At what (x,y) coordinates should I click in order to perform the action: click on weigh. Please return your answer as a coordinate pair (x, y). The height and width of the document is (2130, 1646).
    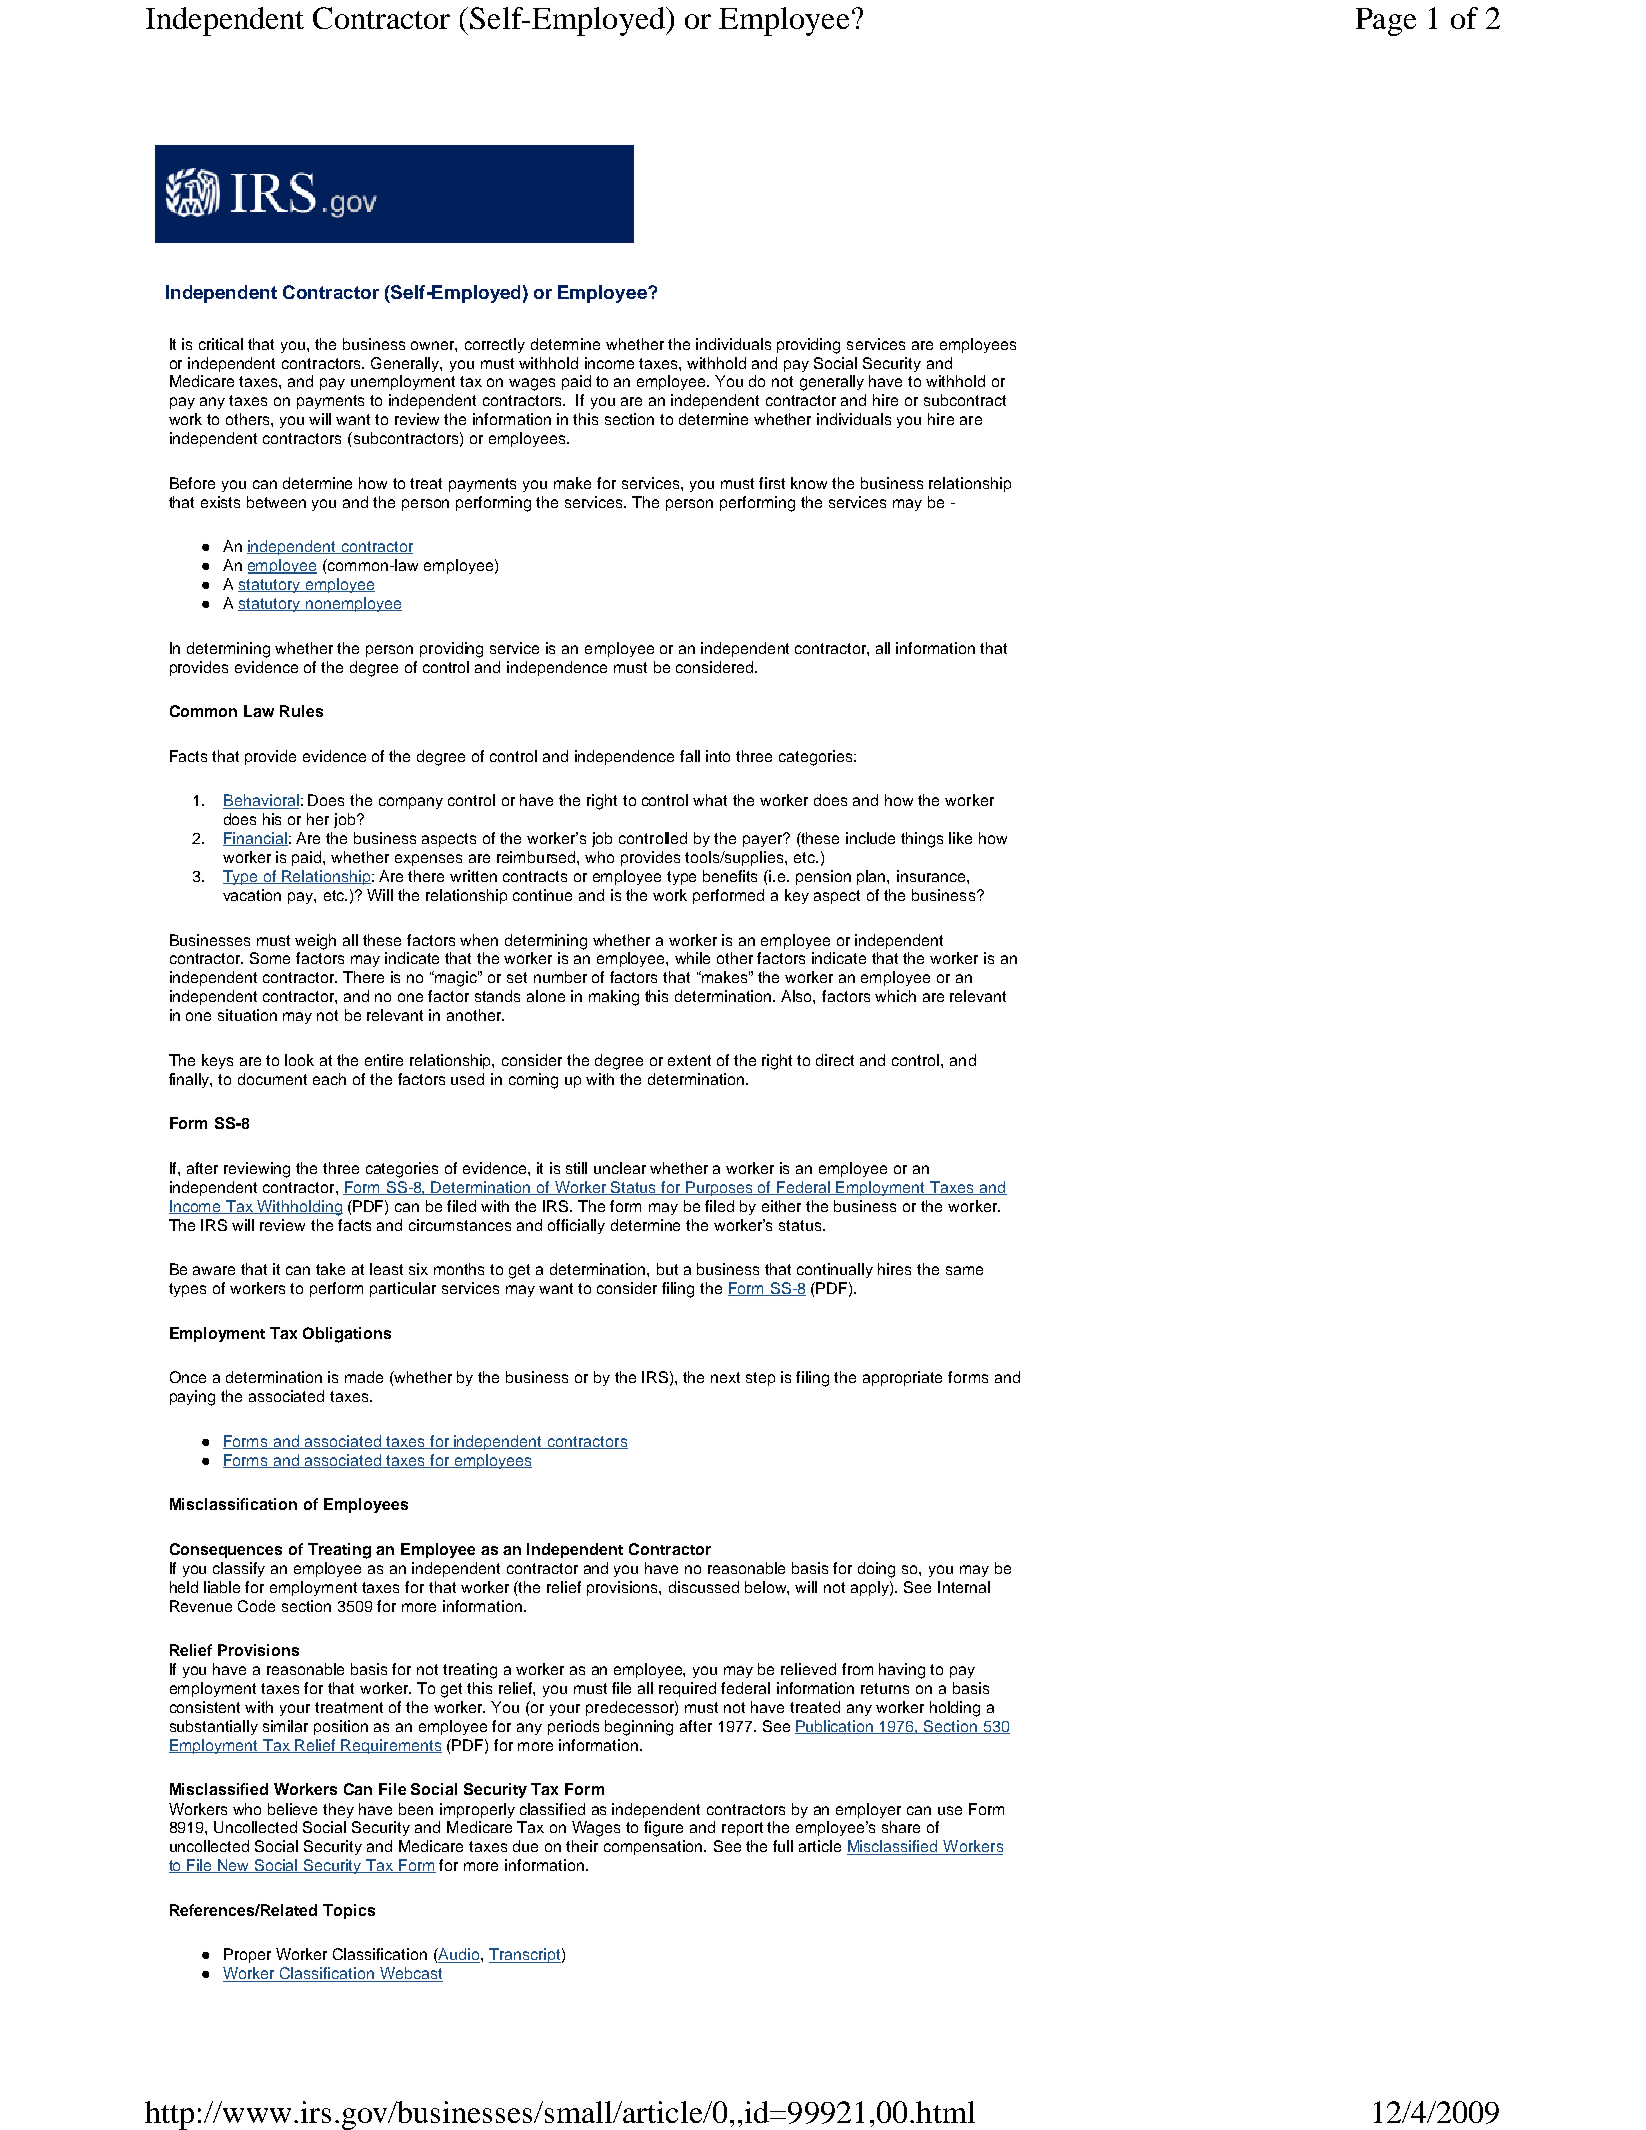
    Looking at the image, I should click on (315, 942).
